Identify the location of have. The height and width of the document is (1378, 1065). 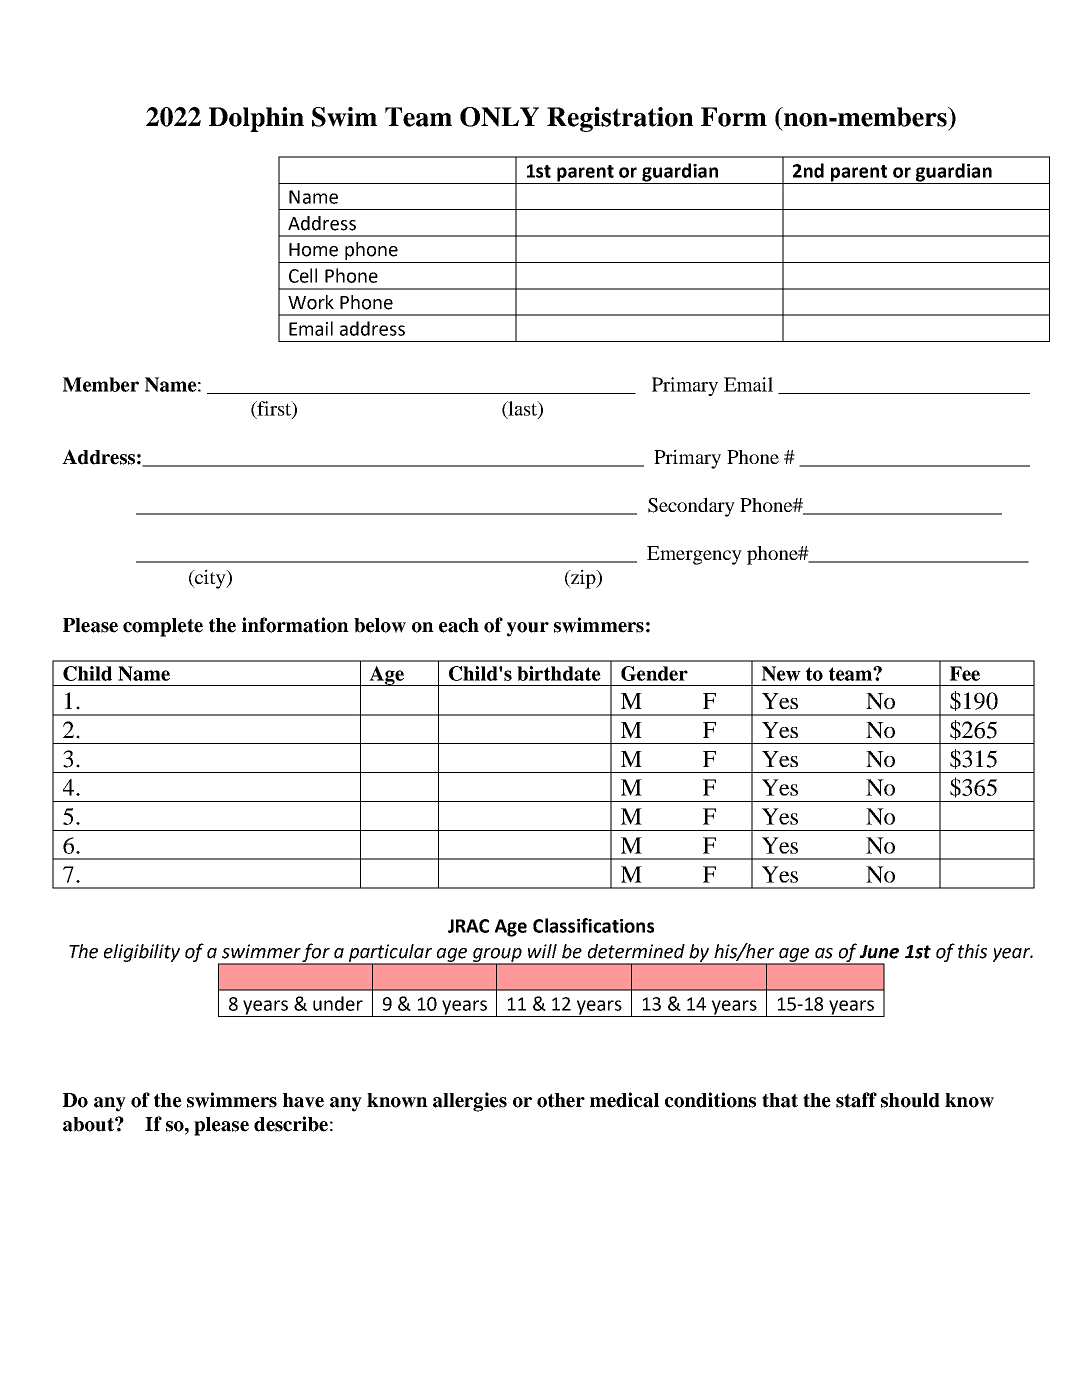
(303, 1100).
